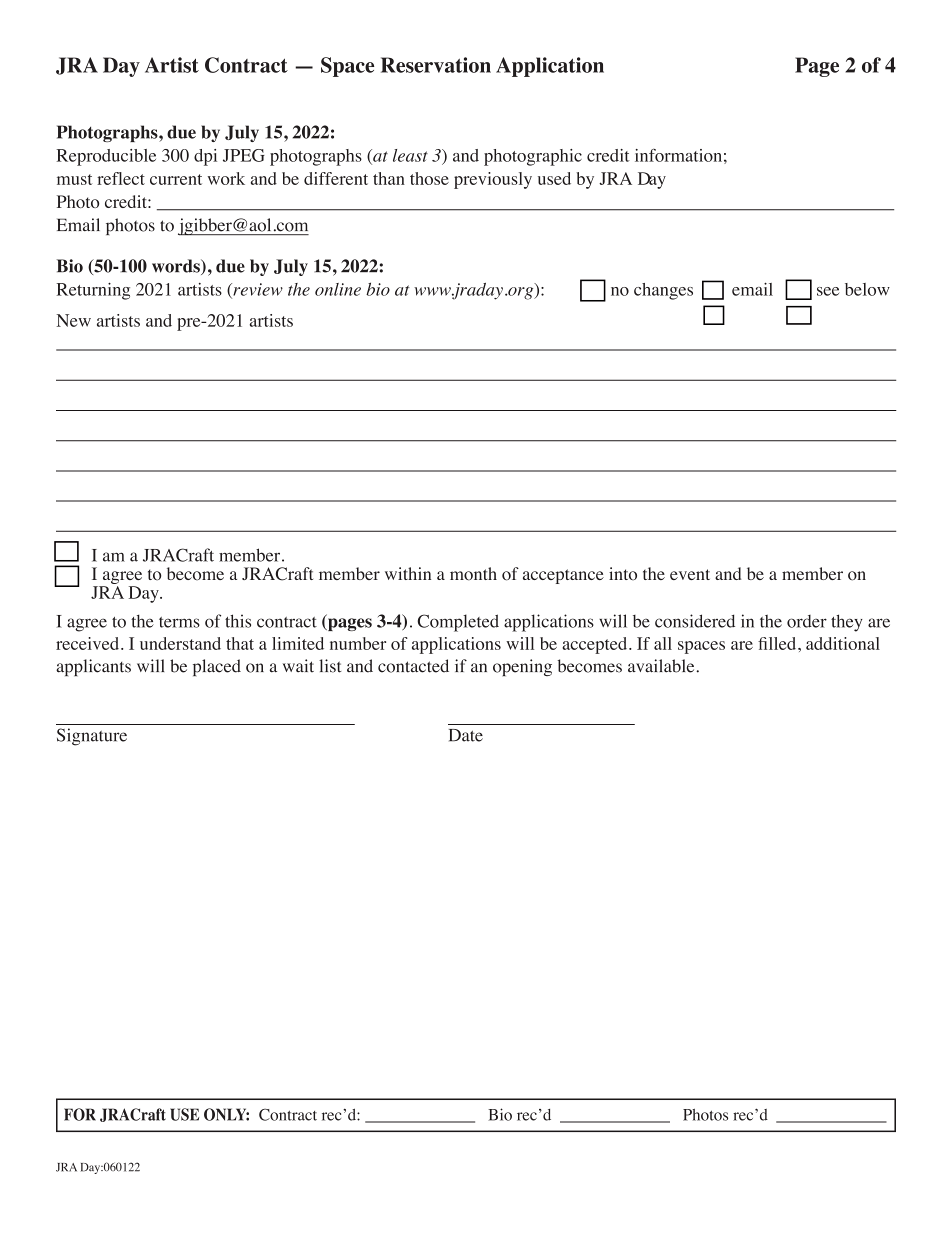  What do you see at coordinates (338, 289) in the screenshot?
I see `online` at bounding box center [338, 289].
